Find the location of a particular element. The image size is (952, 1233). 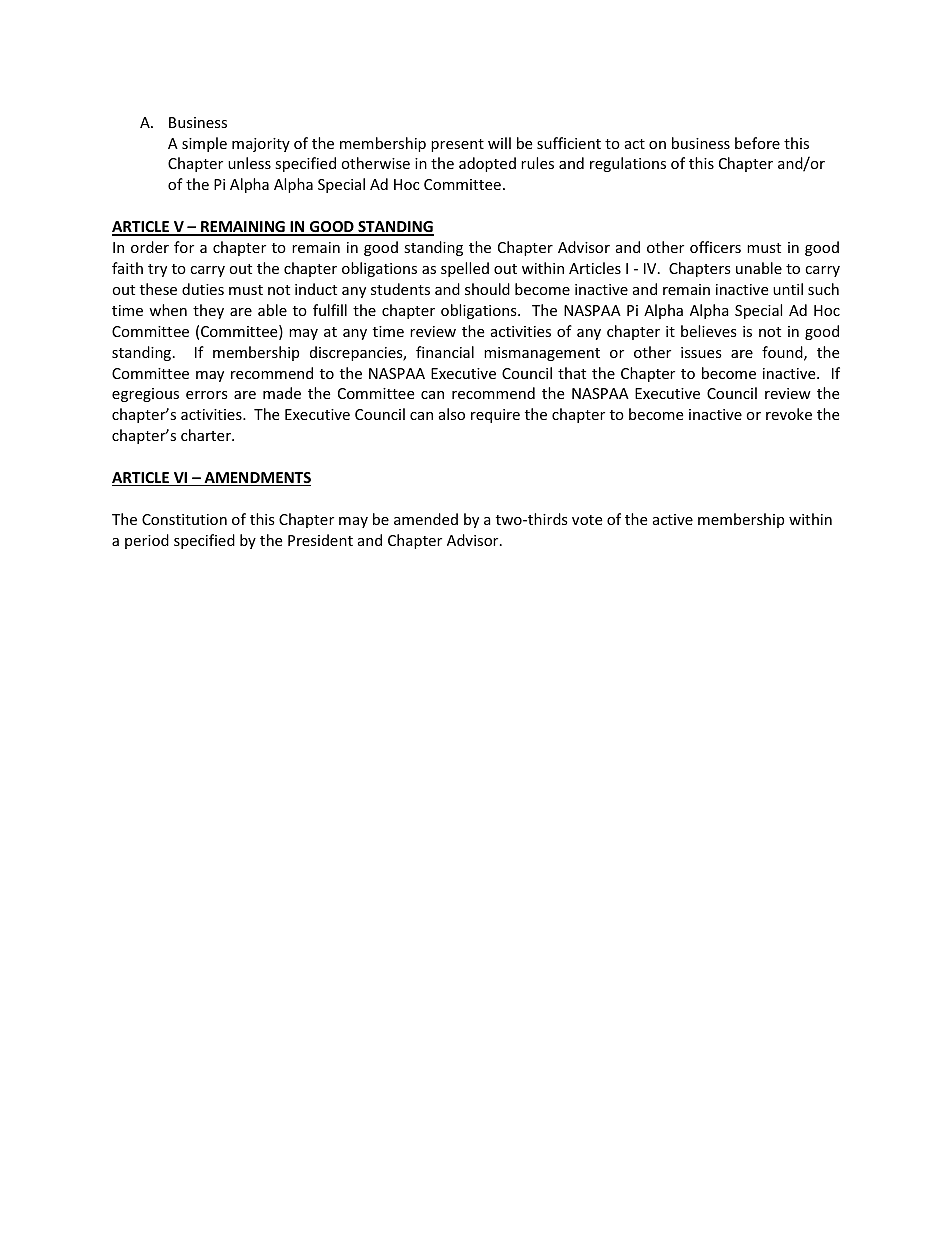

believes is located at coordinates (709, 331).
